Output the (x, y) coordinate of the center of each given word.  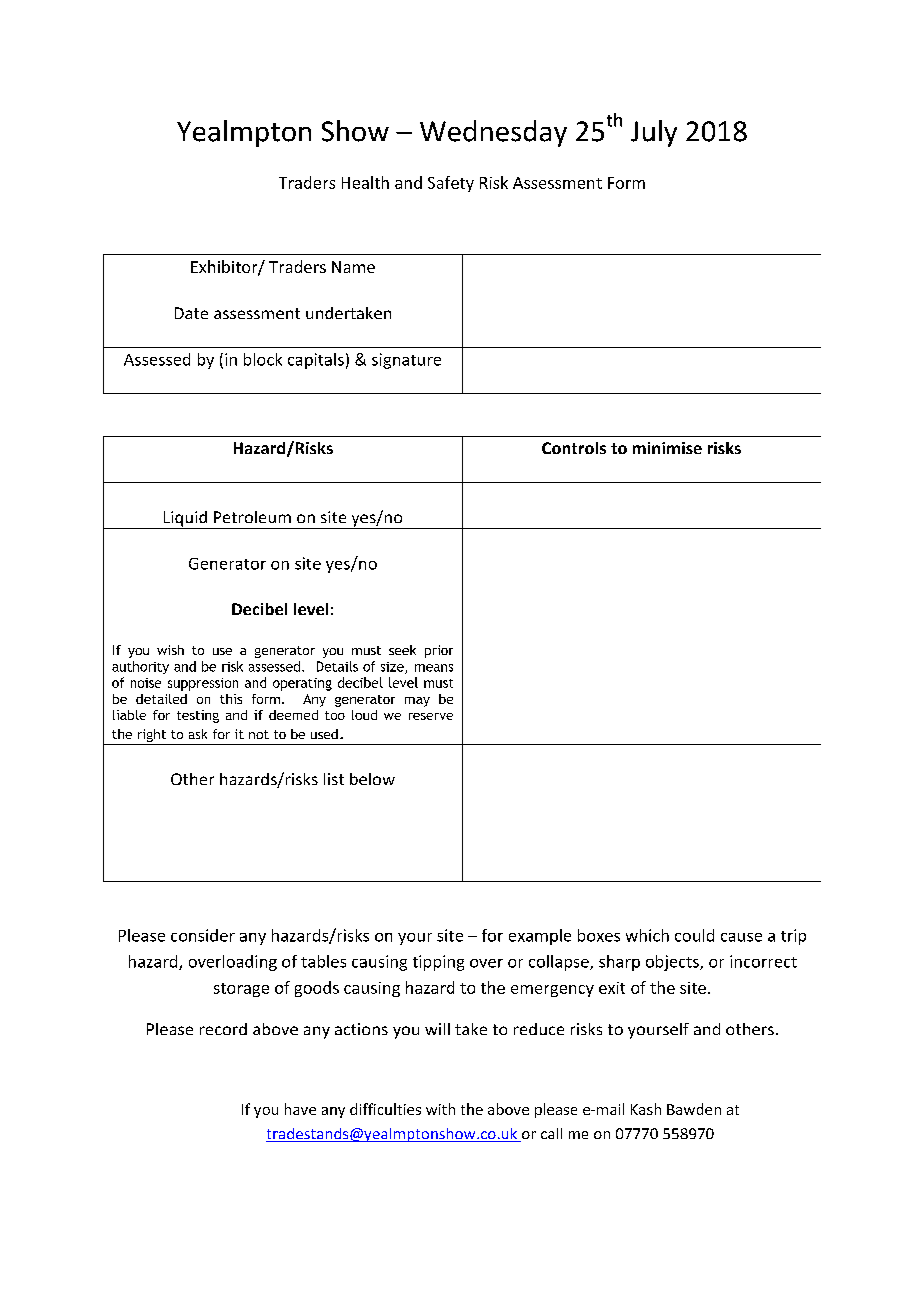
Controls (574, 448)
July (654, 133)
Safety (451, 184)
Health (365, 182)
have (300, 1109)
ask (198, 734)
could (694, 935)
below (372, 779)
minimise (667, 448)
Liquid (185, 520)
